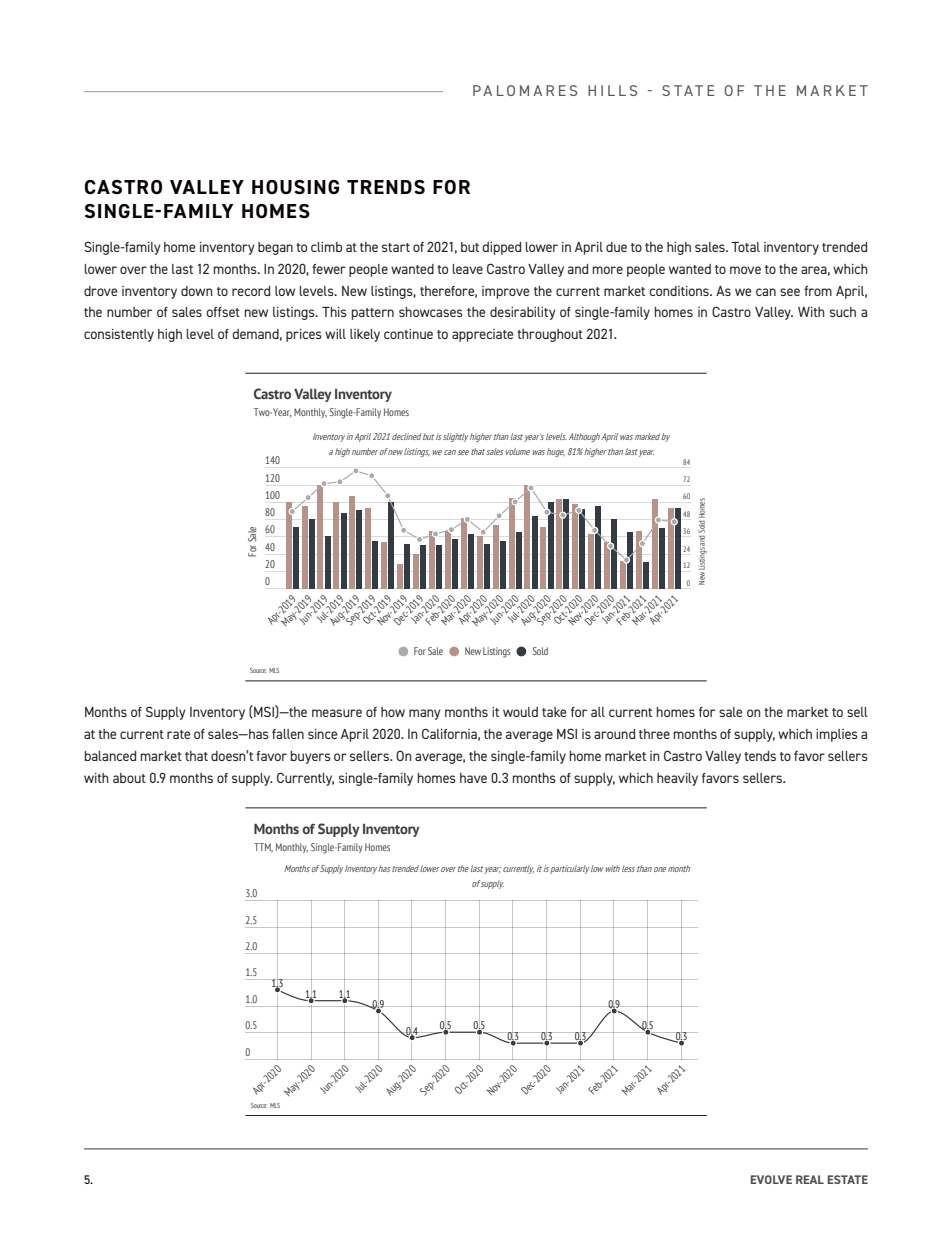  I want to click on dipped, so click(501, 248).
